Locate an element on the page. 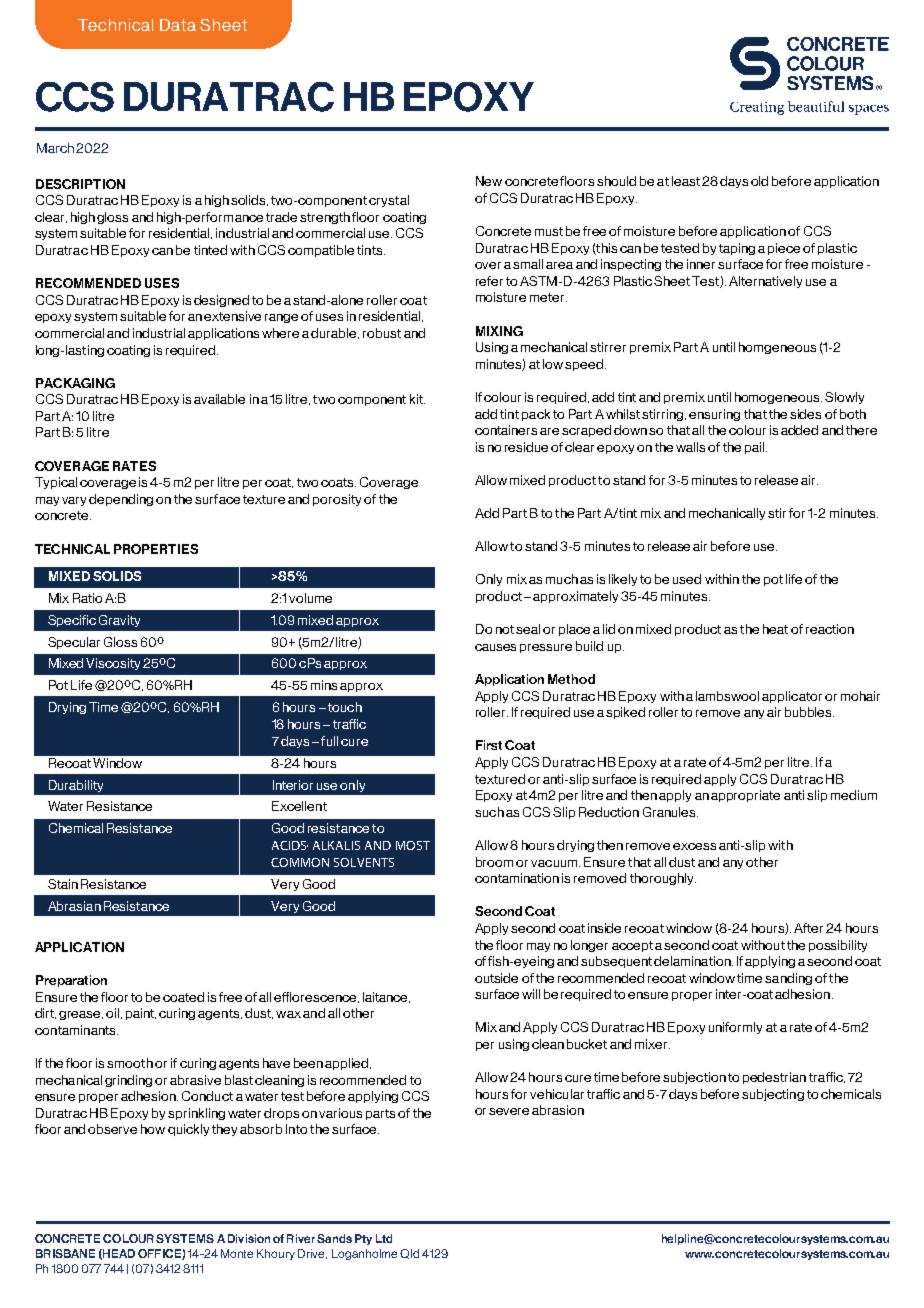 The image size is (924, 1308). heat is located at coordinates (775, 629).
